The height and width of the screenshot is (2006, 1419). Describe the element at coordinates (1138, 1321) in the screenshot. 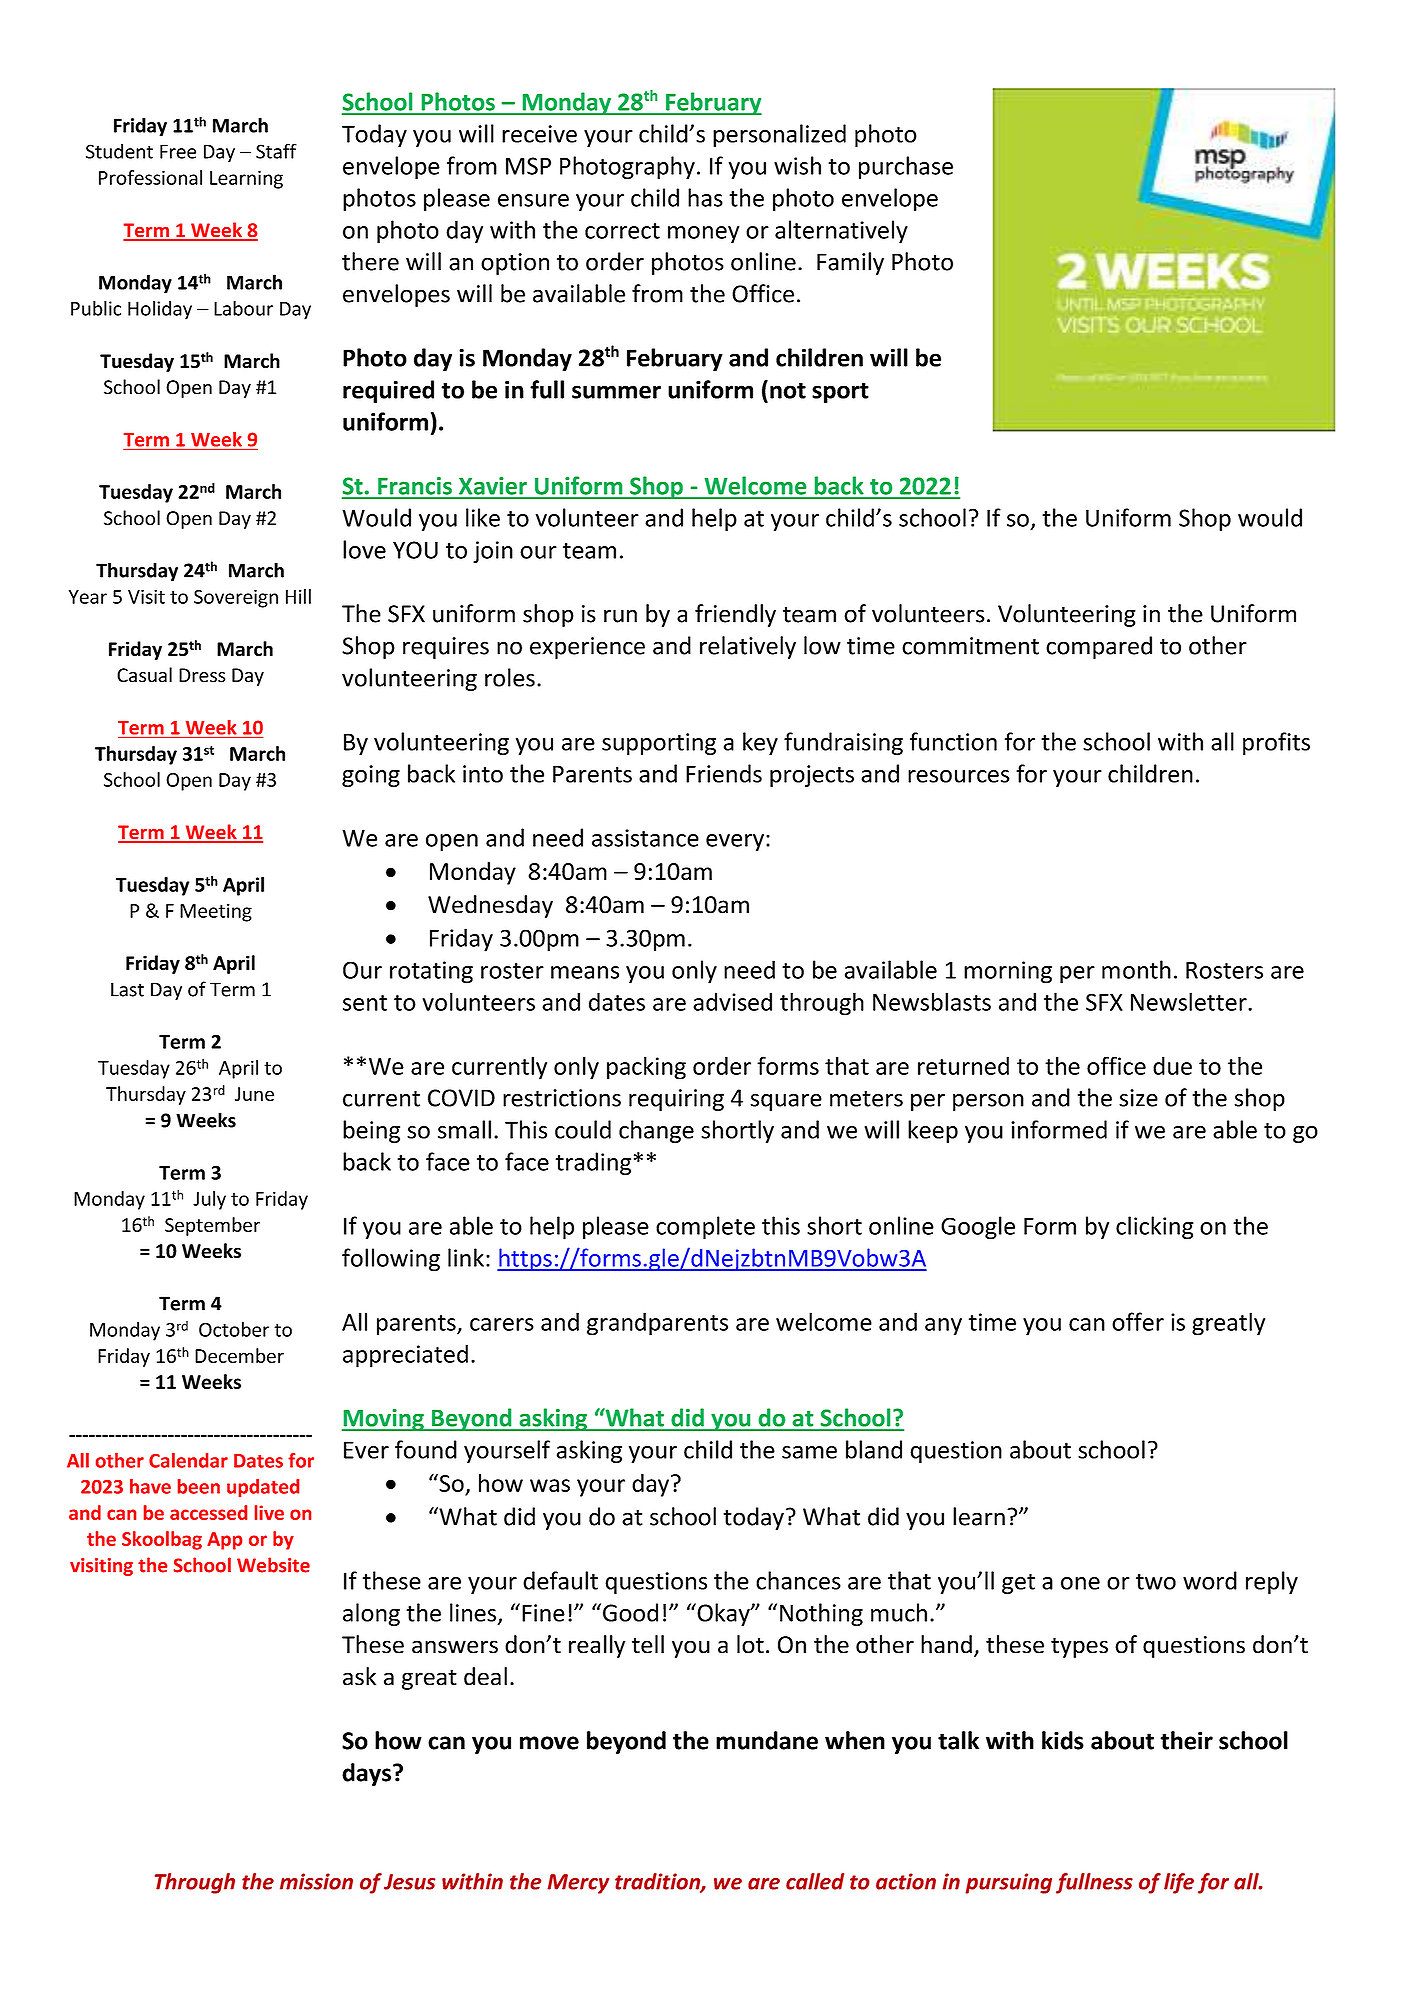

I see `offer` at that location.
